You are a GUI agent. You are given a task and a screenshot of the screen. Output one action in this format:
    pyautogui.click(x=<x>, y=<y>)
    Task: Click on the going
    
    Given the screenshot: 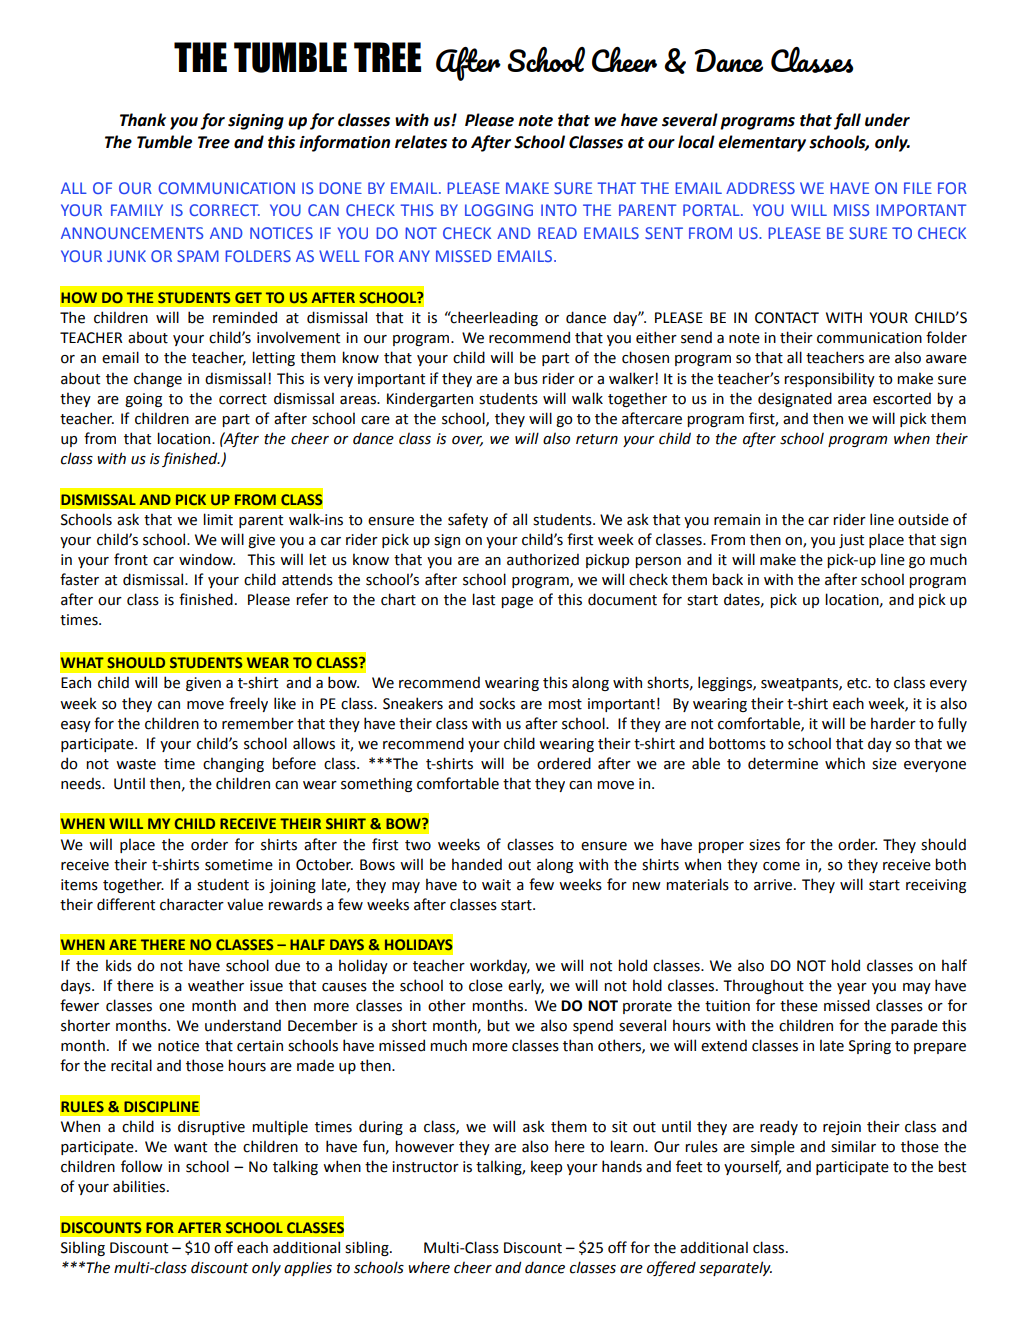 What is the action you would take?
    pyautogui.click(x=143, y=400)
